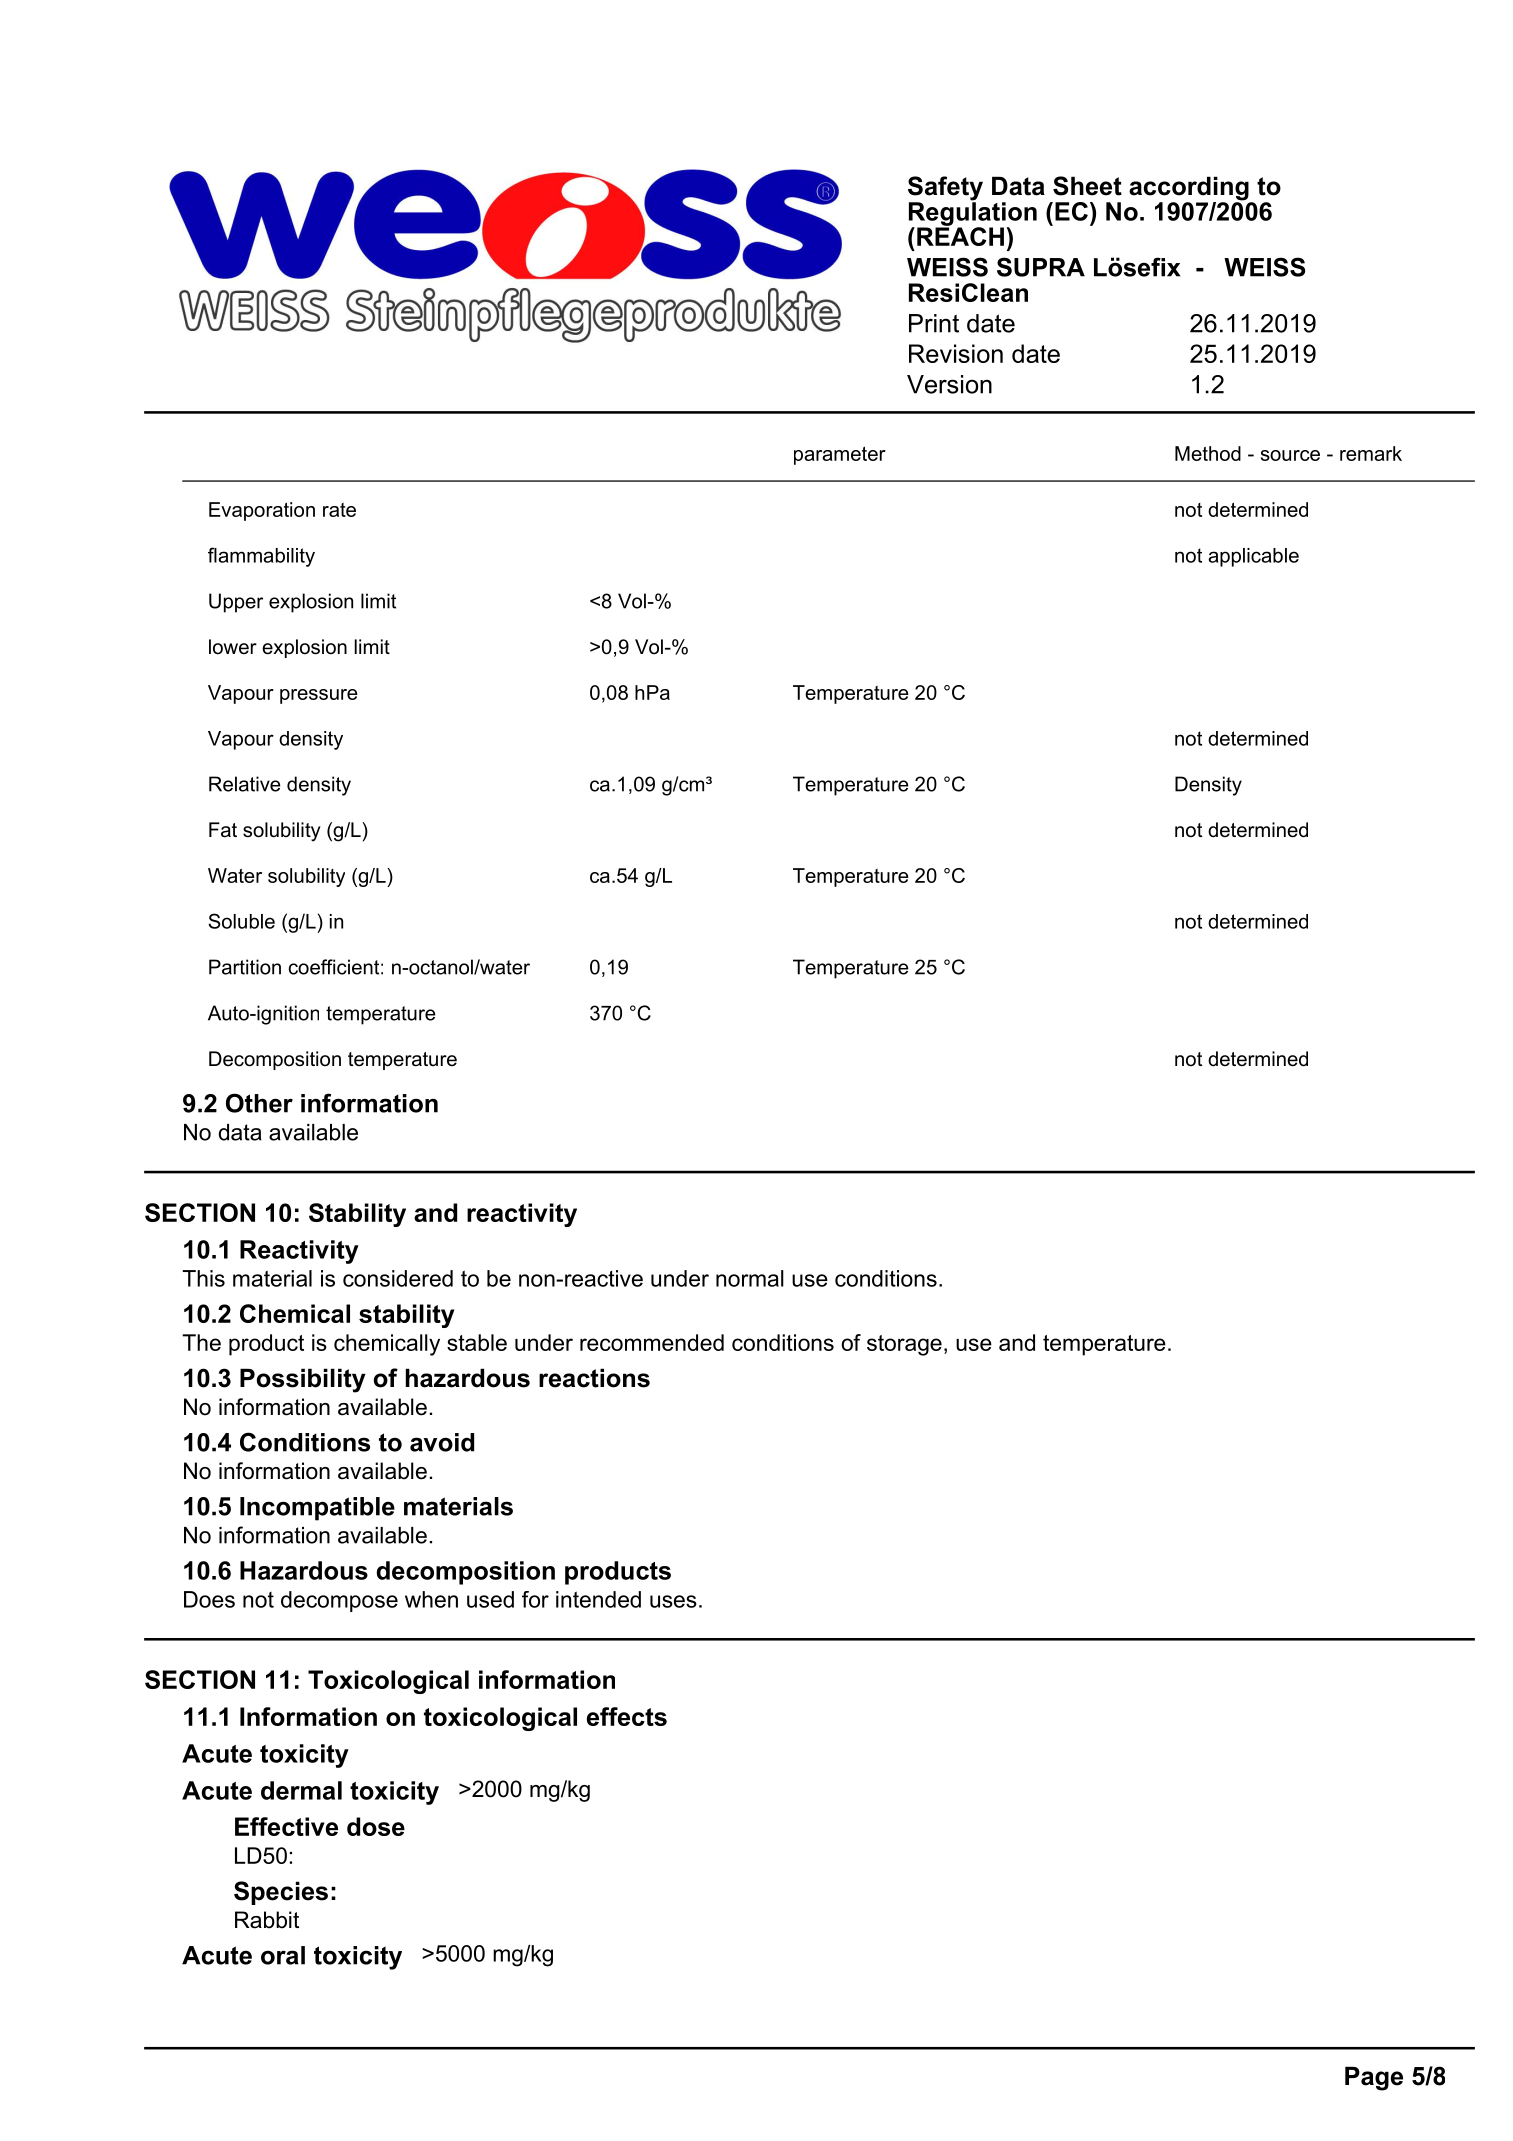 The width and height of the screenshot is (1513, 2141). Describe the element at coordinates (283, 1955) in the screenshot. I see `oral` at that location.
